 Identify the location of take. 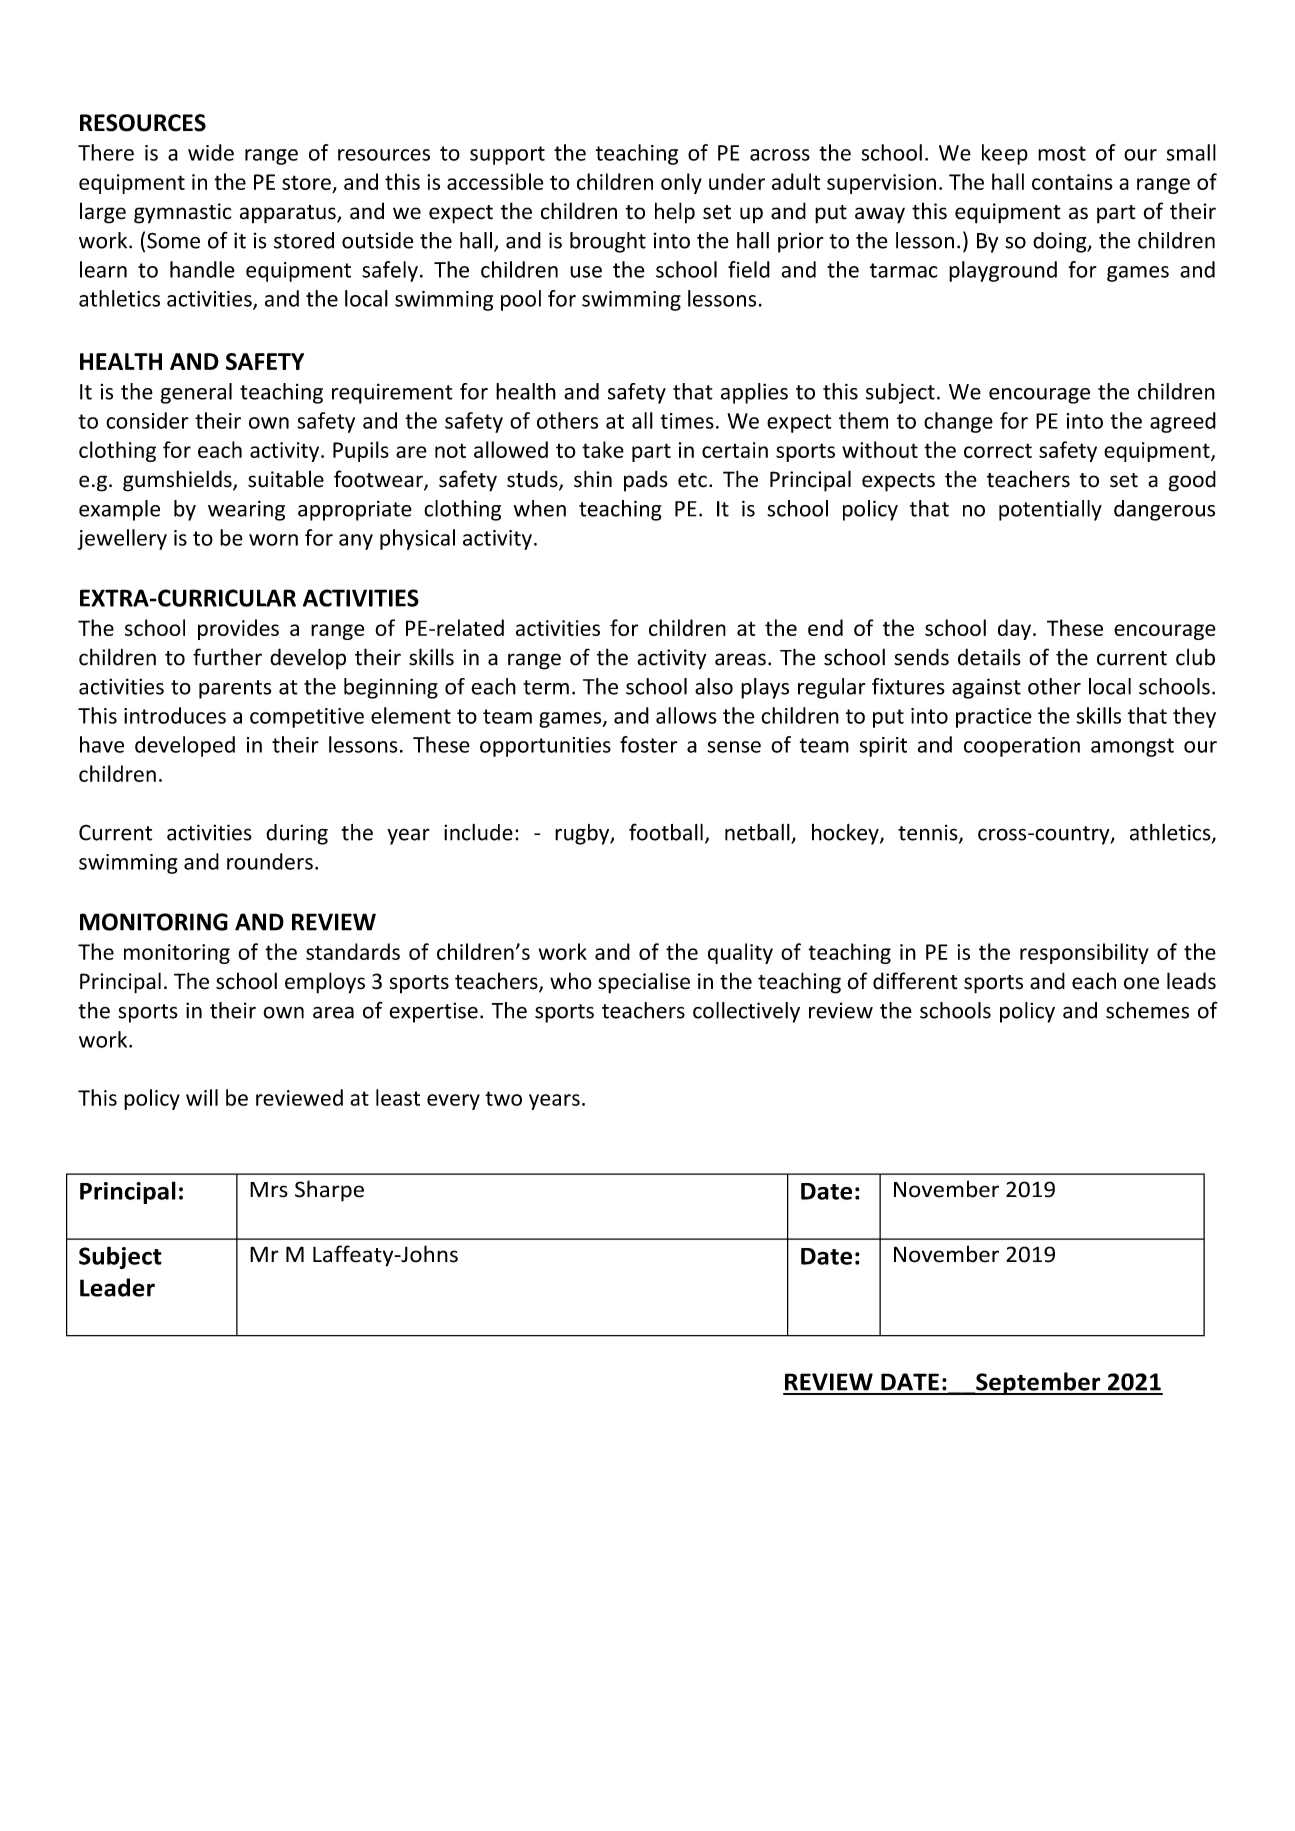
(603, 449).
